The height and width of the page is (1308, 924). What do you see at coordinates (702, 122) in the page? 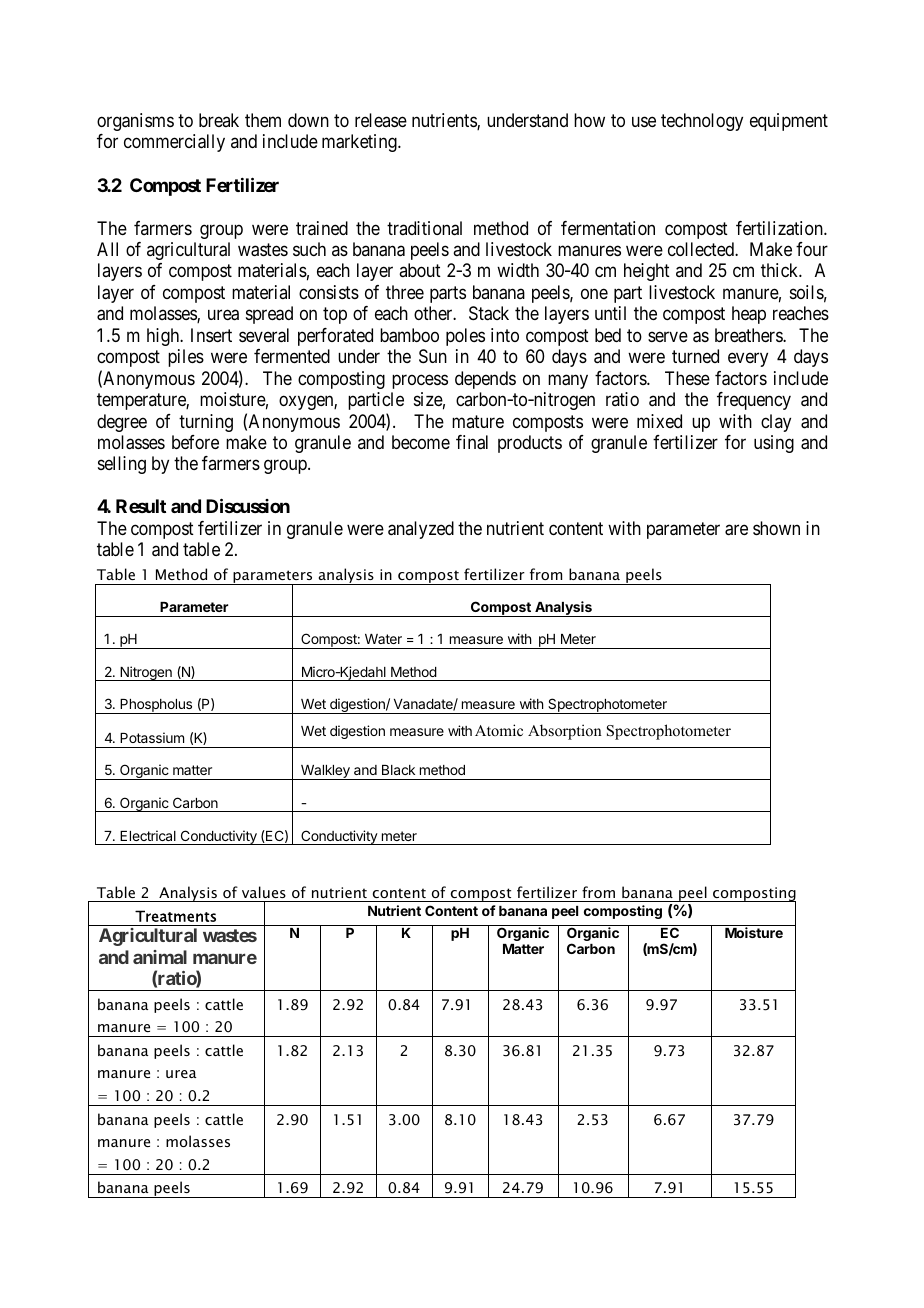
I see `technology` at bounding box center [702, 122].
